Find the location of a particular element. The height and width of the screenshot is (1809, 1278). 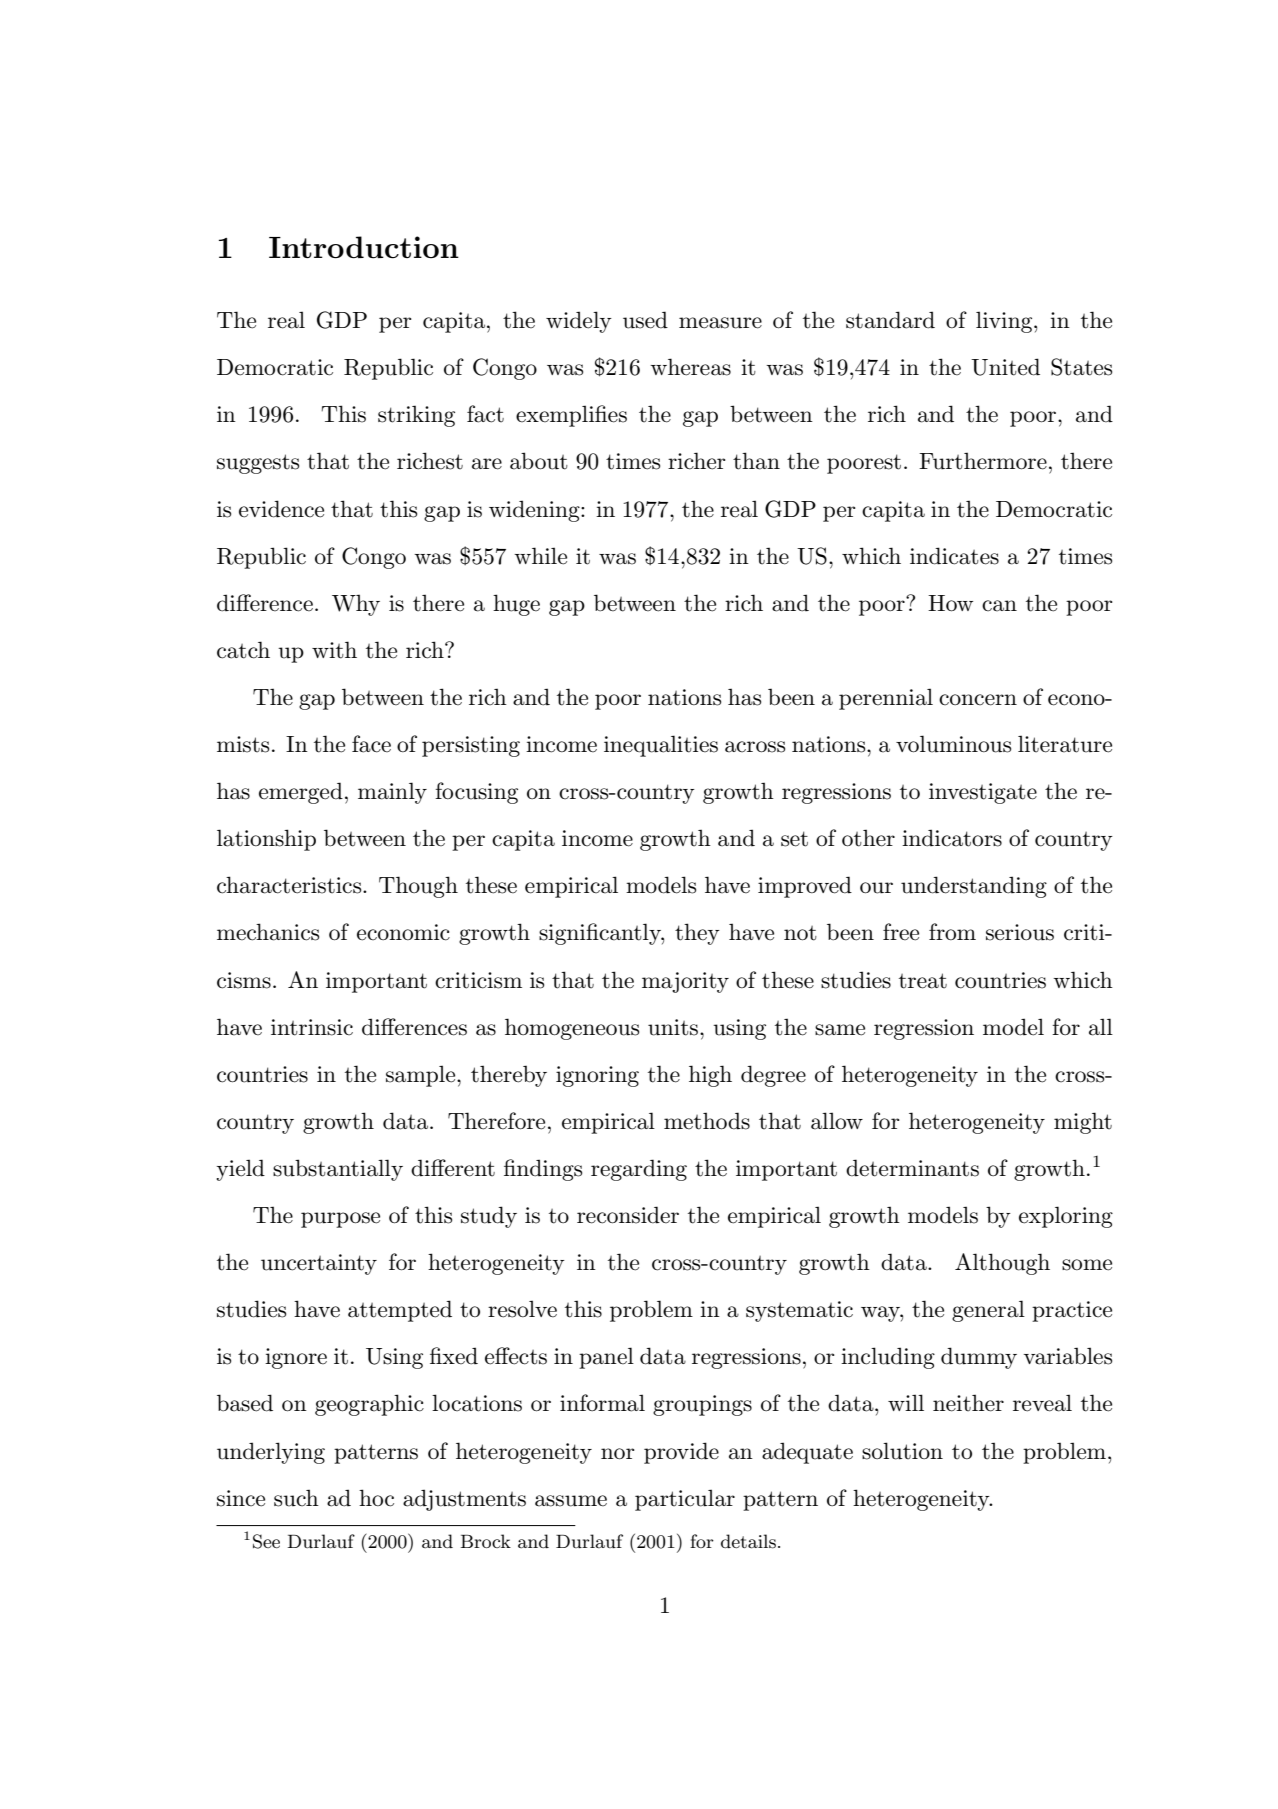

particular is located at coordinates (685, 1500).
